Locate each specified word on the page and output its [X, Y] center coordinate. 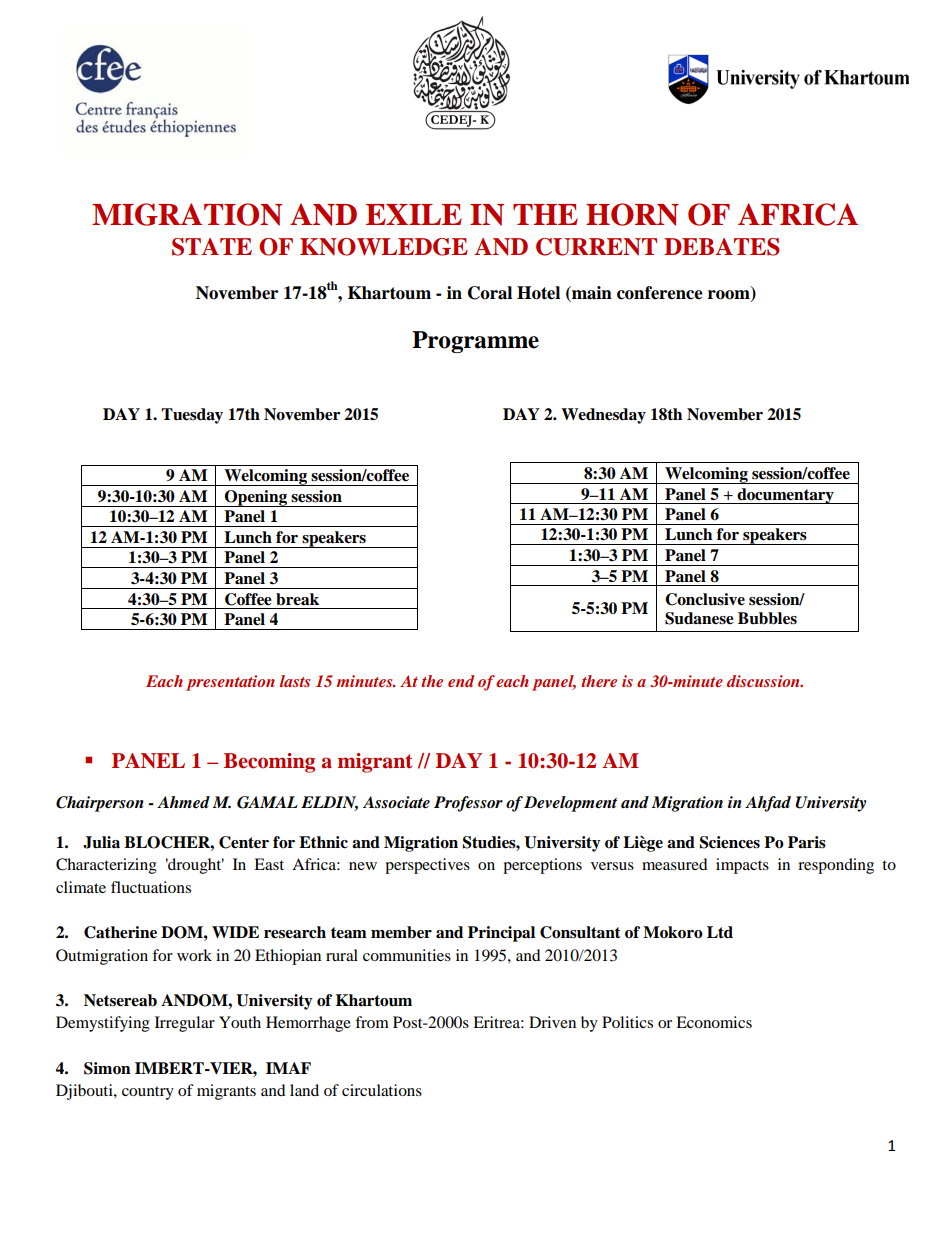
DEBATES [722, 247]
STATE [212, 247]
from [372, 1022]
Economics [714, 1022]
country [148, 1093]
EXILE [414, 214]
